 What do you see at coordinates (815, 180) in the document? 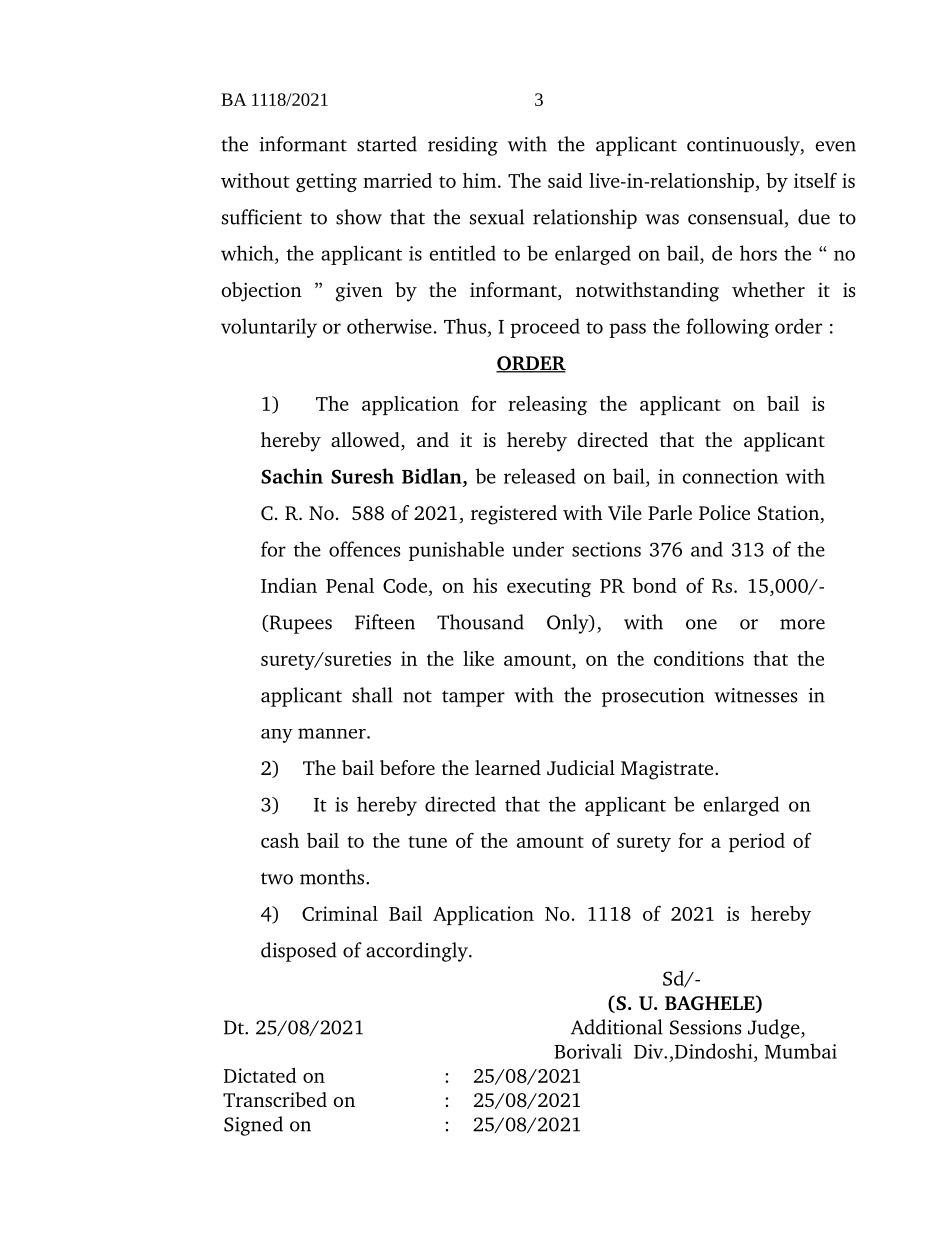
I see `itself` at bounding box center [815, 180].
